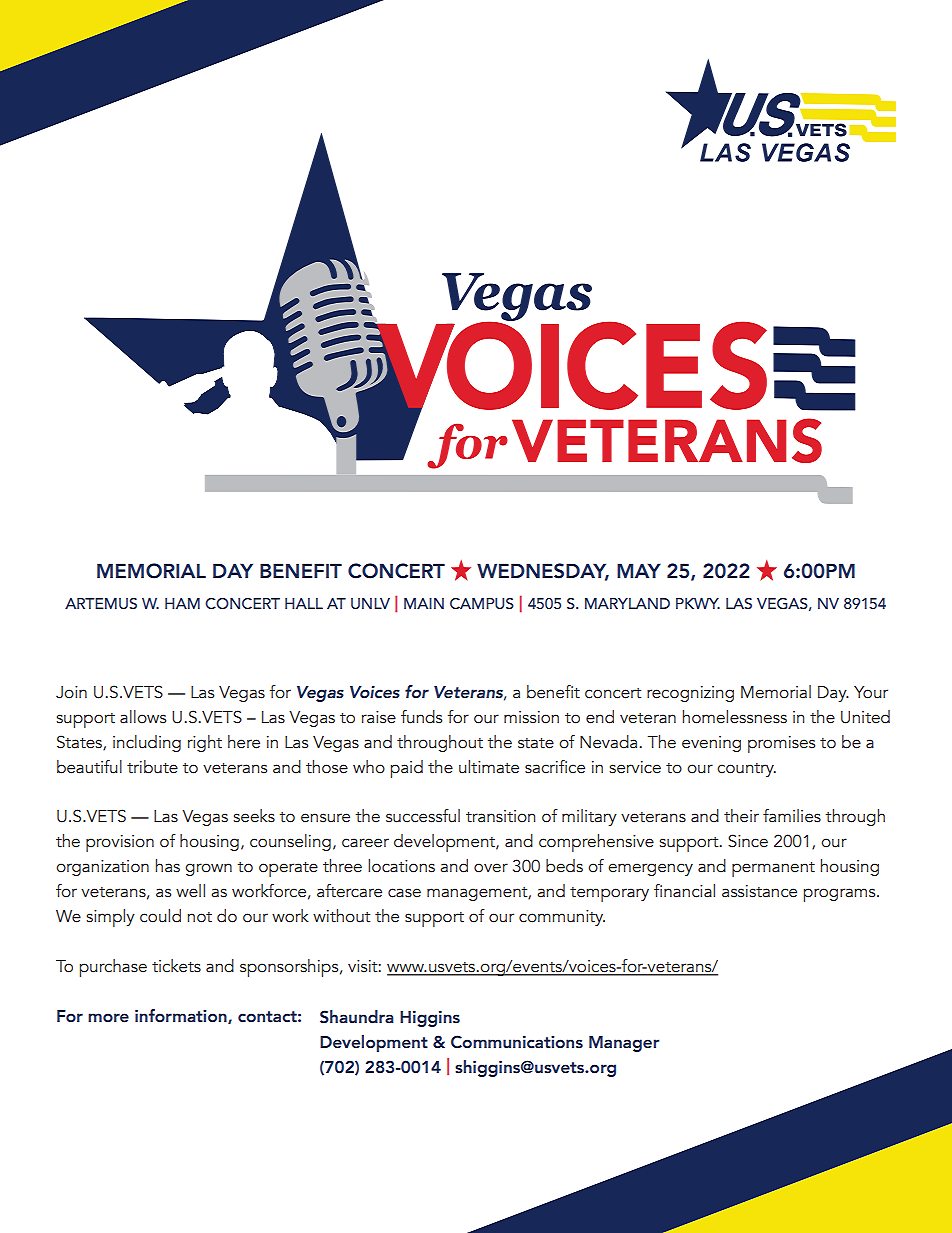 Image resolution: width=952 pixels, height=1233 pixels. Describe the element at coordinates (639, 570) in the page. I see `MAY` at that location.
